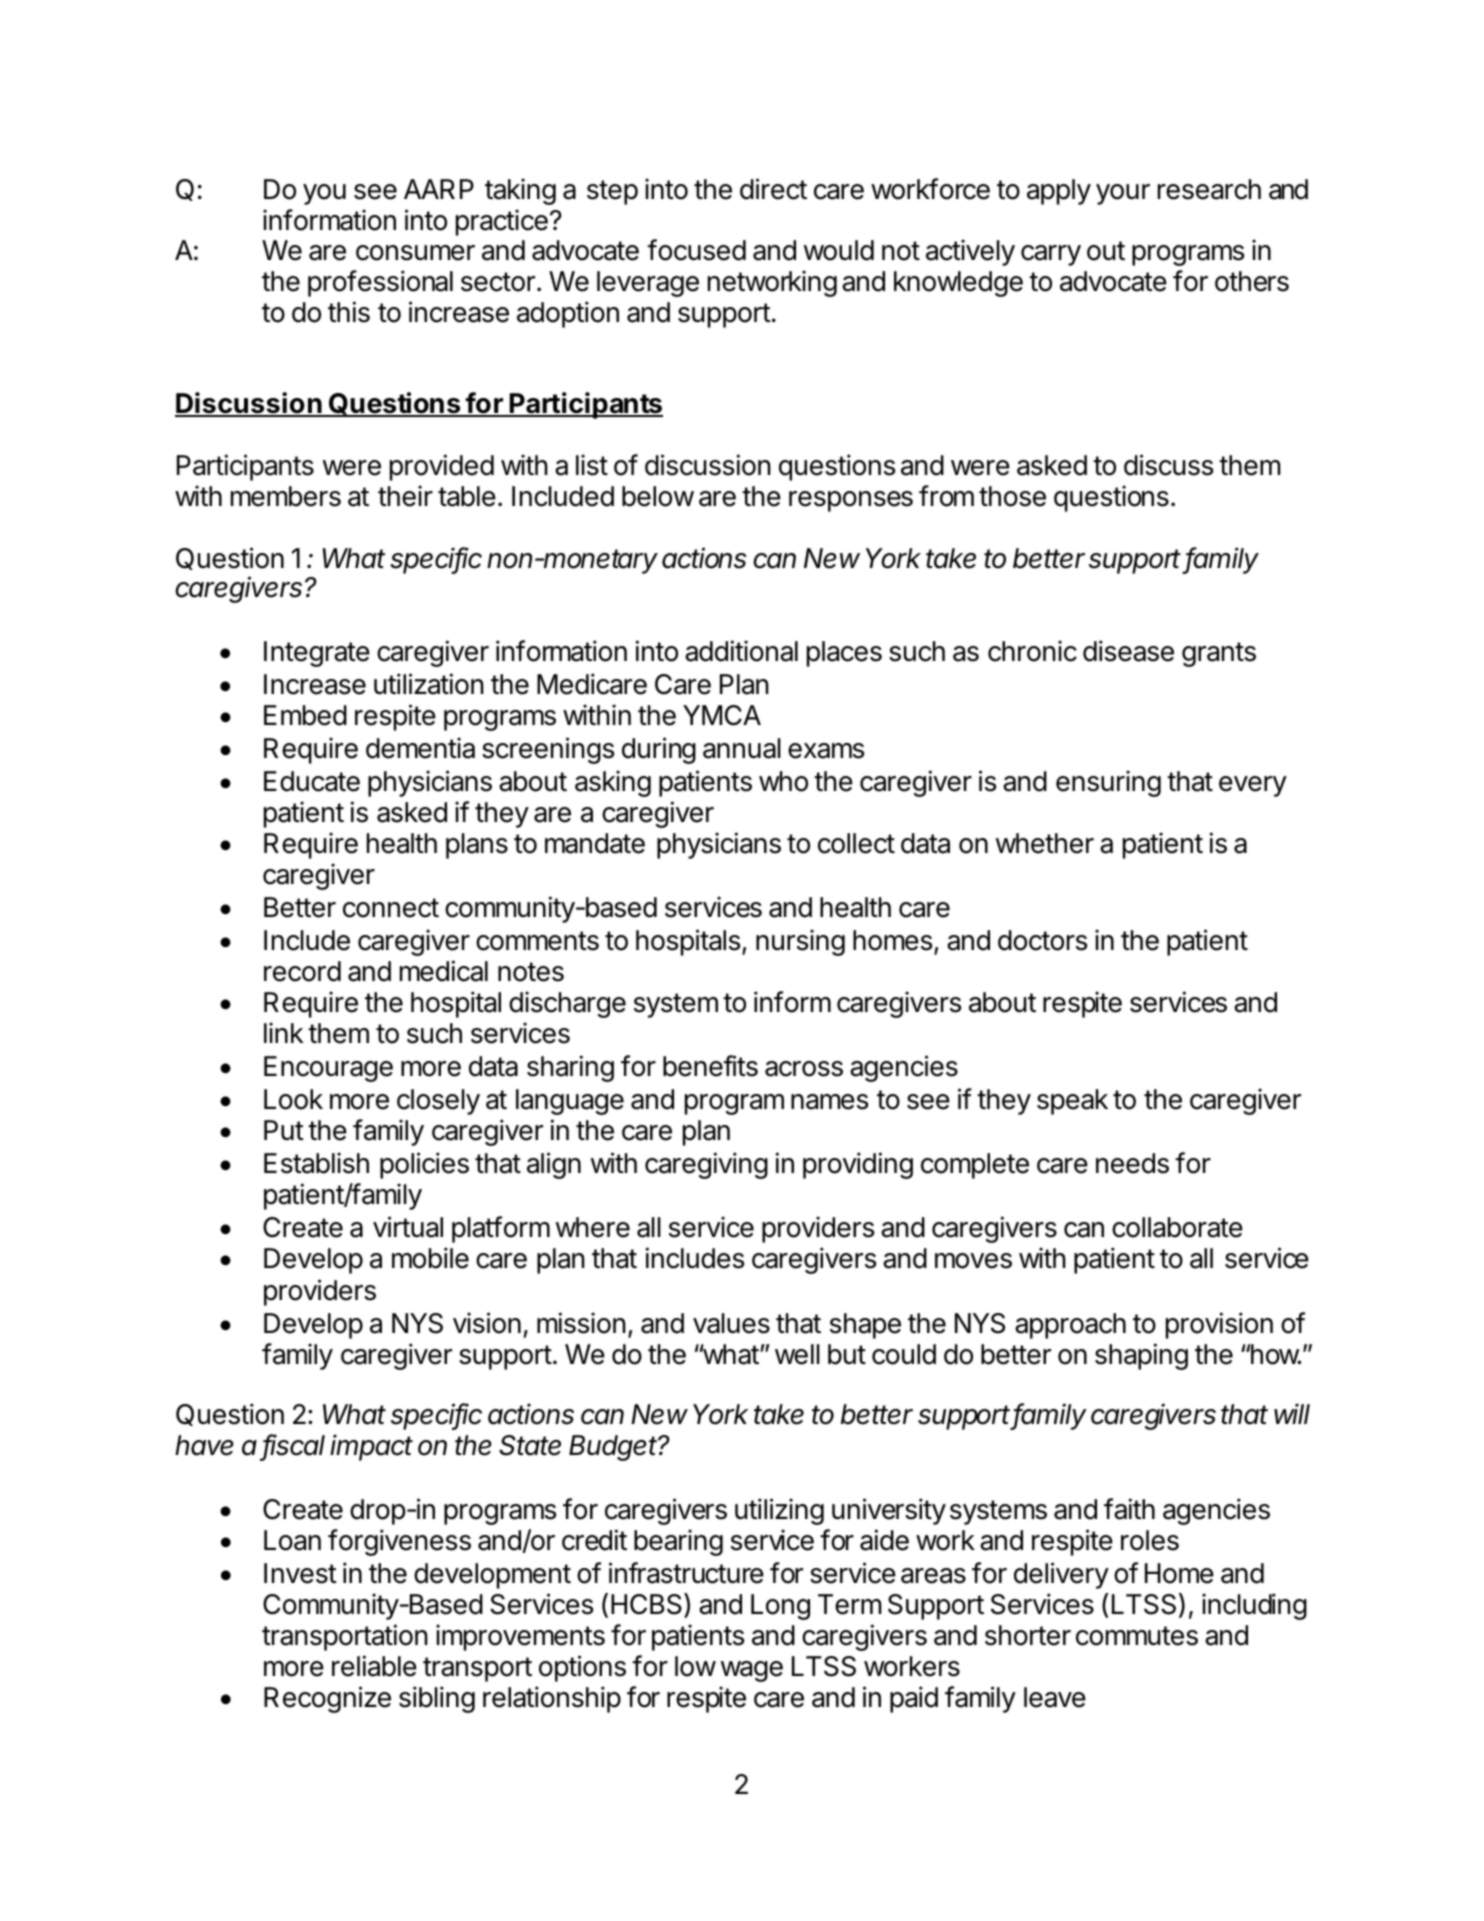 This image has width=1484, height=1921. I want to click on record, so click(302, 971).
